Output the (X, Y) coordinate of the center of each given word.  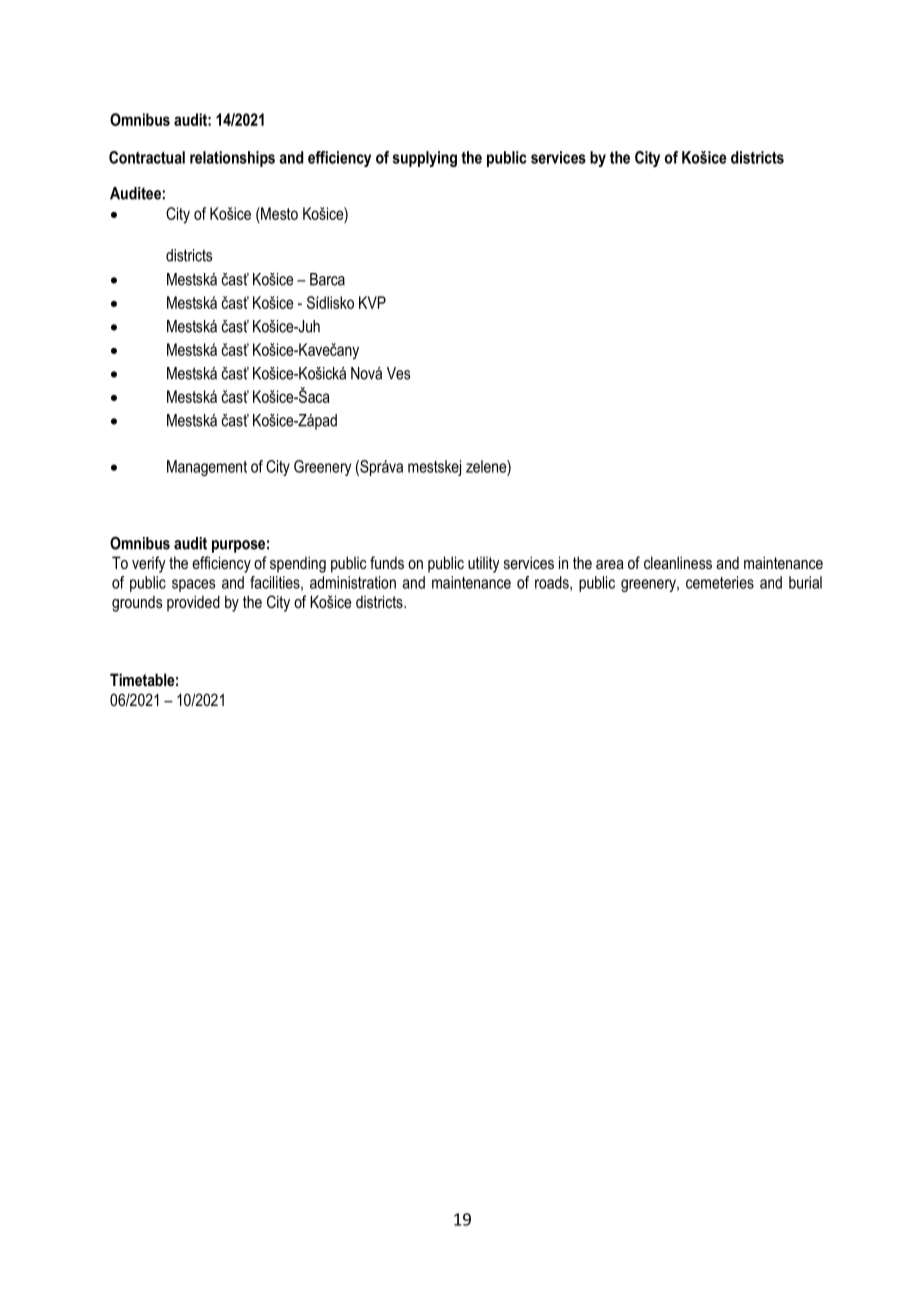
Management (207, 468)
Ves (398, 373)
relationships (232, 159)
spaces (193, 585)
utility (483, 565)
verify (149, 564)
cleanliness (678, 562)
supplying (424, 159)
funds (387, 562)
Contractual (147, 157)
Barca (327, 279)
